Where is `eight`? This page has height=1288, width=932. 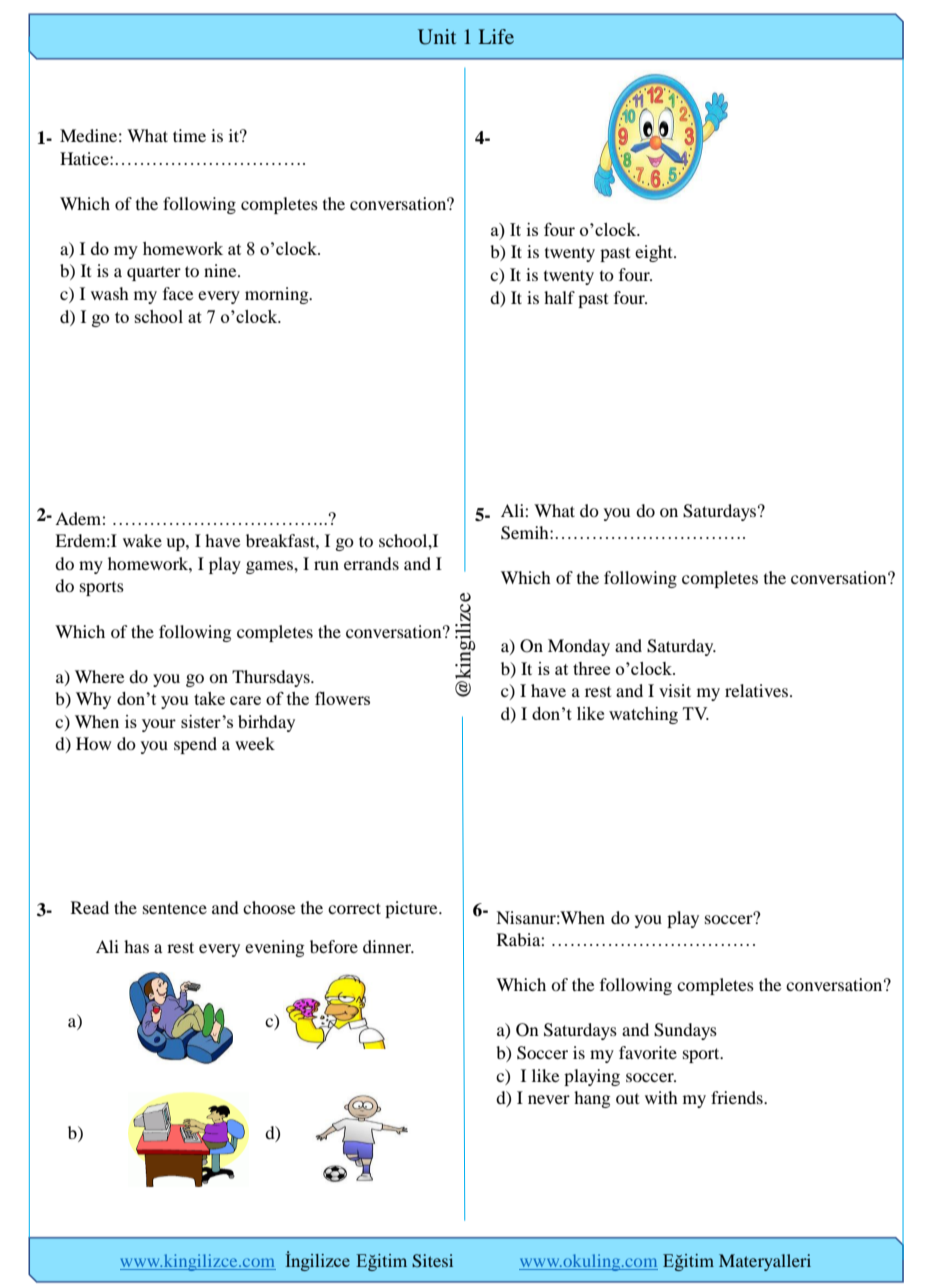 eight is located at coordinates (655, 253).
